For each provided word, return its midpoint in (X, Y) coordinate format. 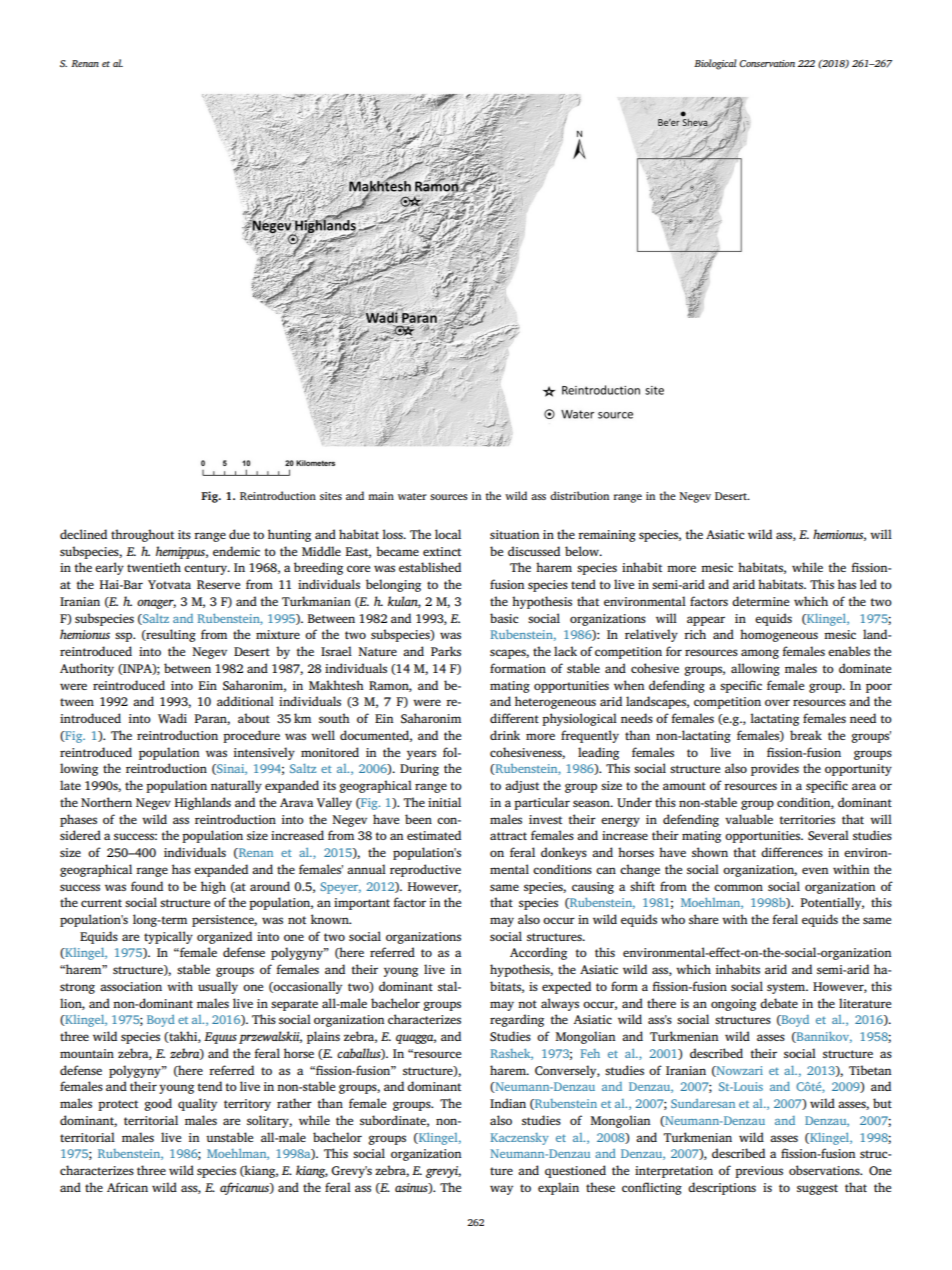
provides (775, 769)
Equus (220, 1038)
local (448, 534)
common (738, 887)
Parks (446, 651)
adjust (522, 786)
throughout (142, 535)
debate (779, 1003)
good (158, 1104)
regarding (517, 1020)
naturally (236, 786)
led (868, 584)
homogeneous (779, 635)
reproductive (425, 870)
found (147, 886)
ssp (125, 637)
